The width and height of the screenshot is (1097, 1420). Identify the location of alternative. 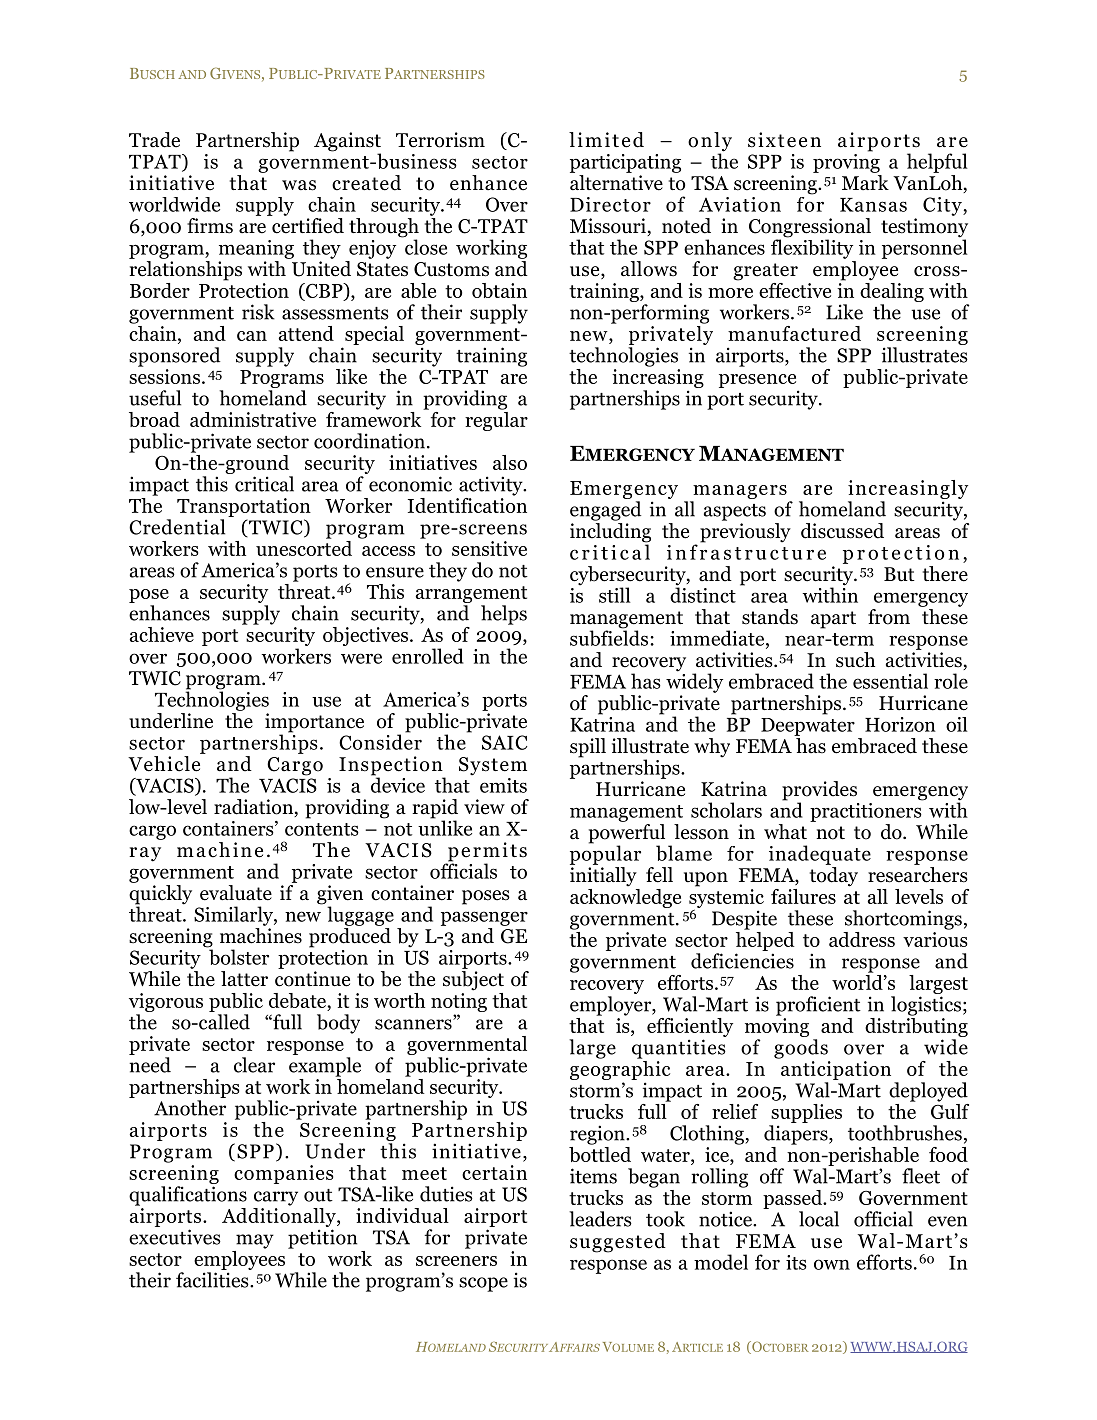
(616, 183).
